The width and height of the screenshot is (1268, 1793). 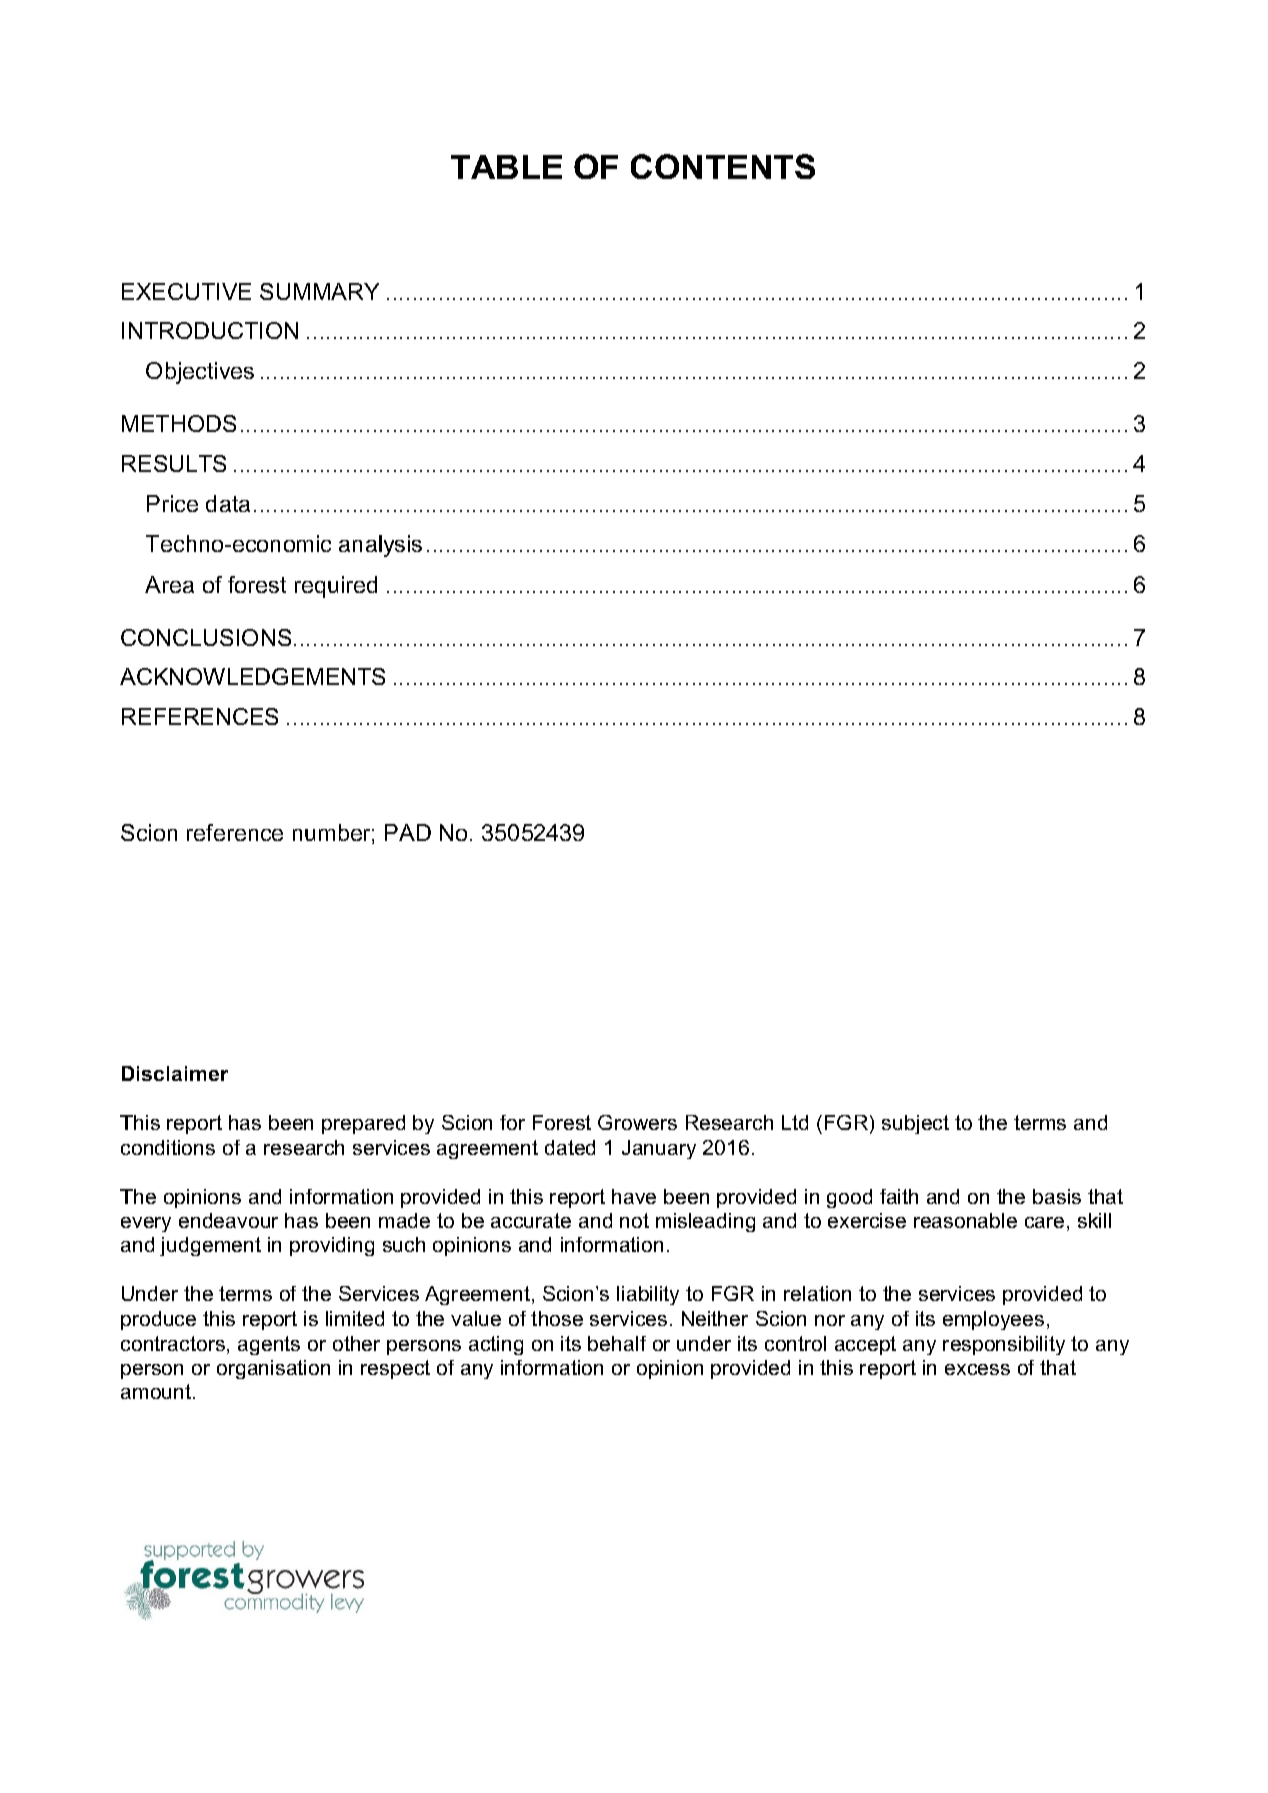 What do you see at coordinates (319, 291) in the screenshot?
I see `SUMMARY` at bounding box center [319, 291].
